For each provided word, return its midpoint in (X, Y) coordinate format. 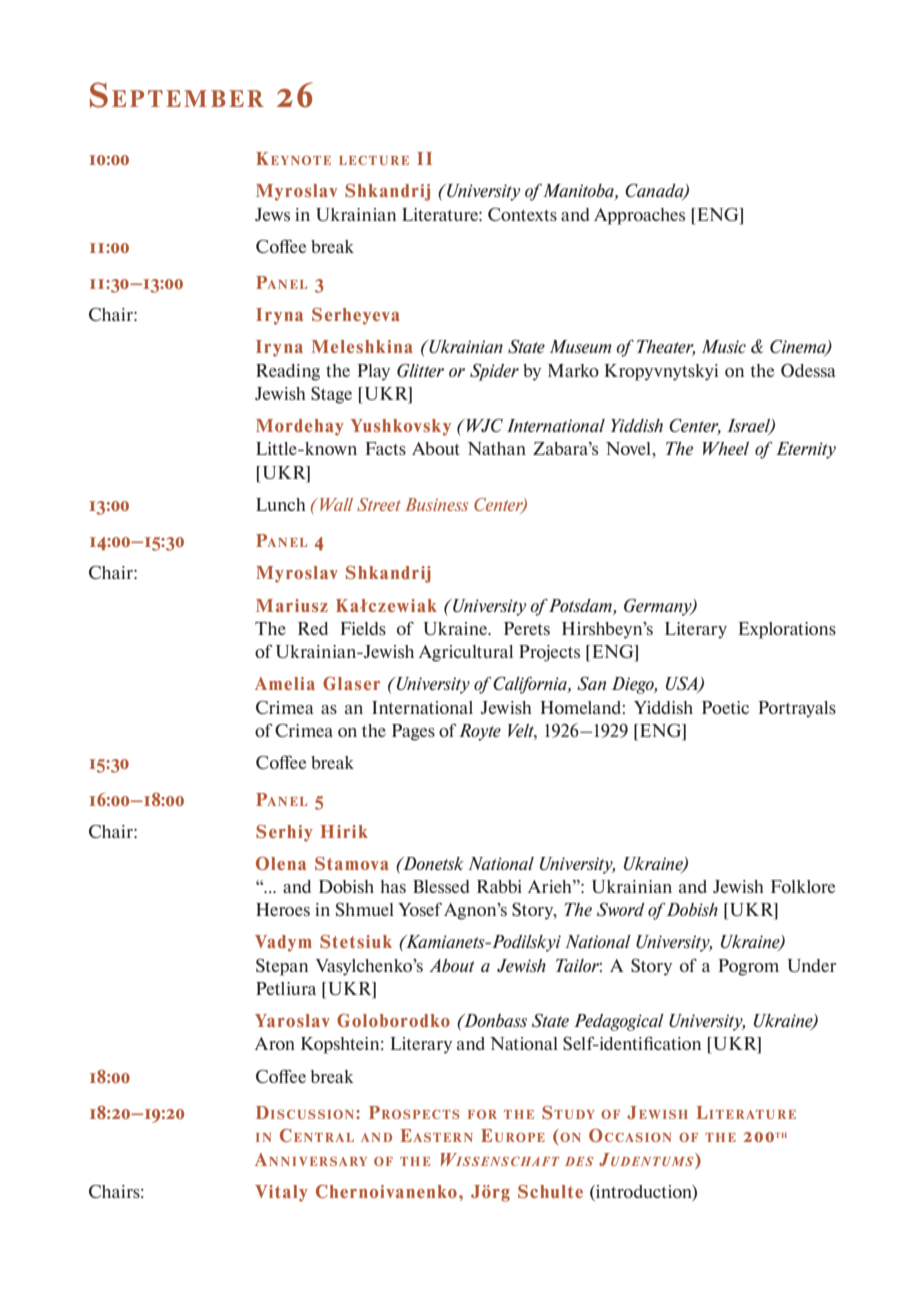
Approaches (639, 216)
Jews (272, 214)
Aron (275, 1043)
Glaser (351, 683)
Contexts (522, 214)
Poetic (725, 707)
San (591, 683)
